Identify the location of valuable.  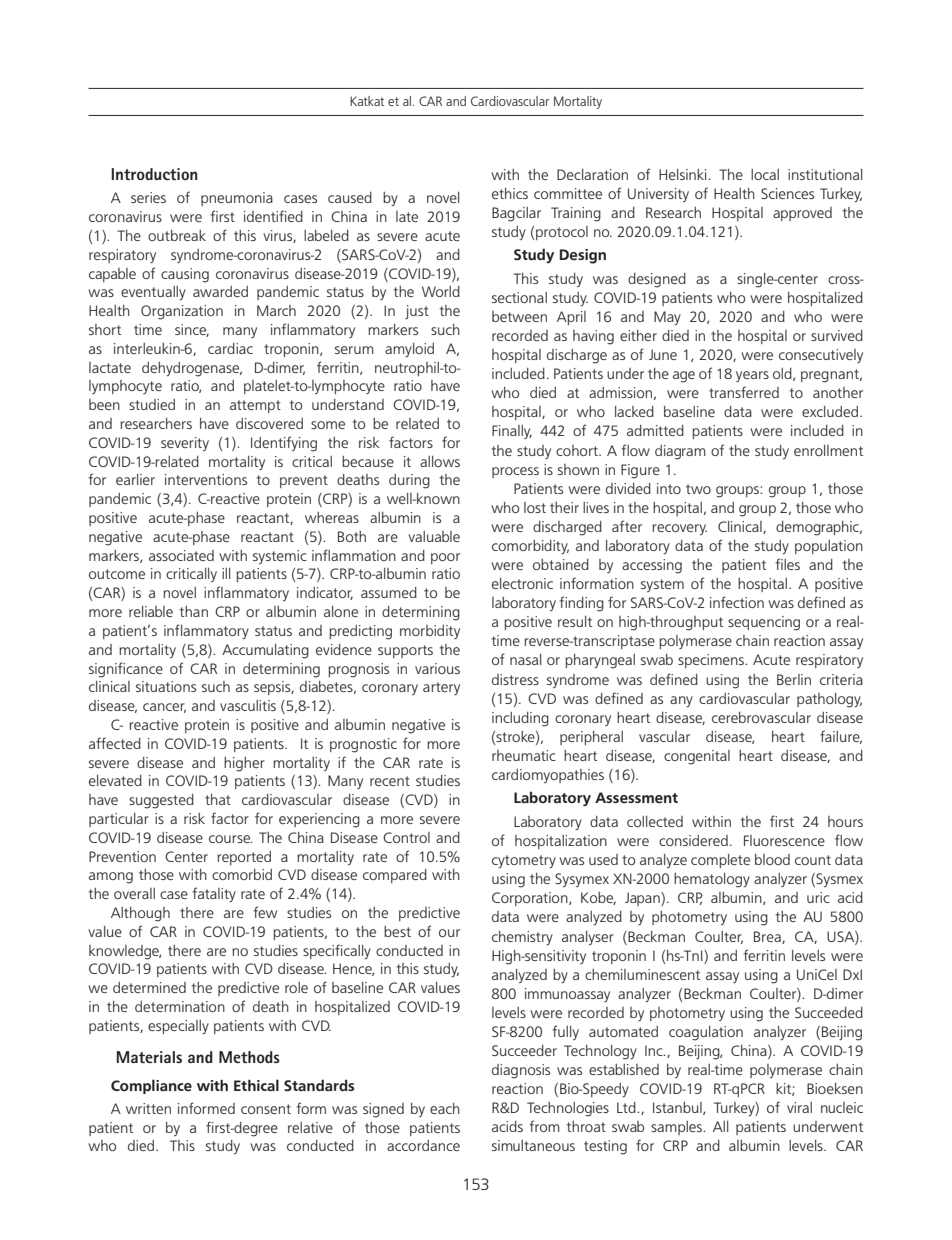
(434, 536).
